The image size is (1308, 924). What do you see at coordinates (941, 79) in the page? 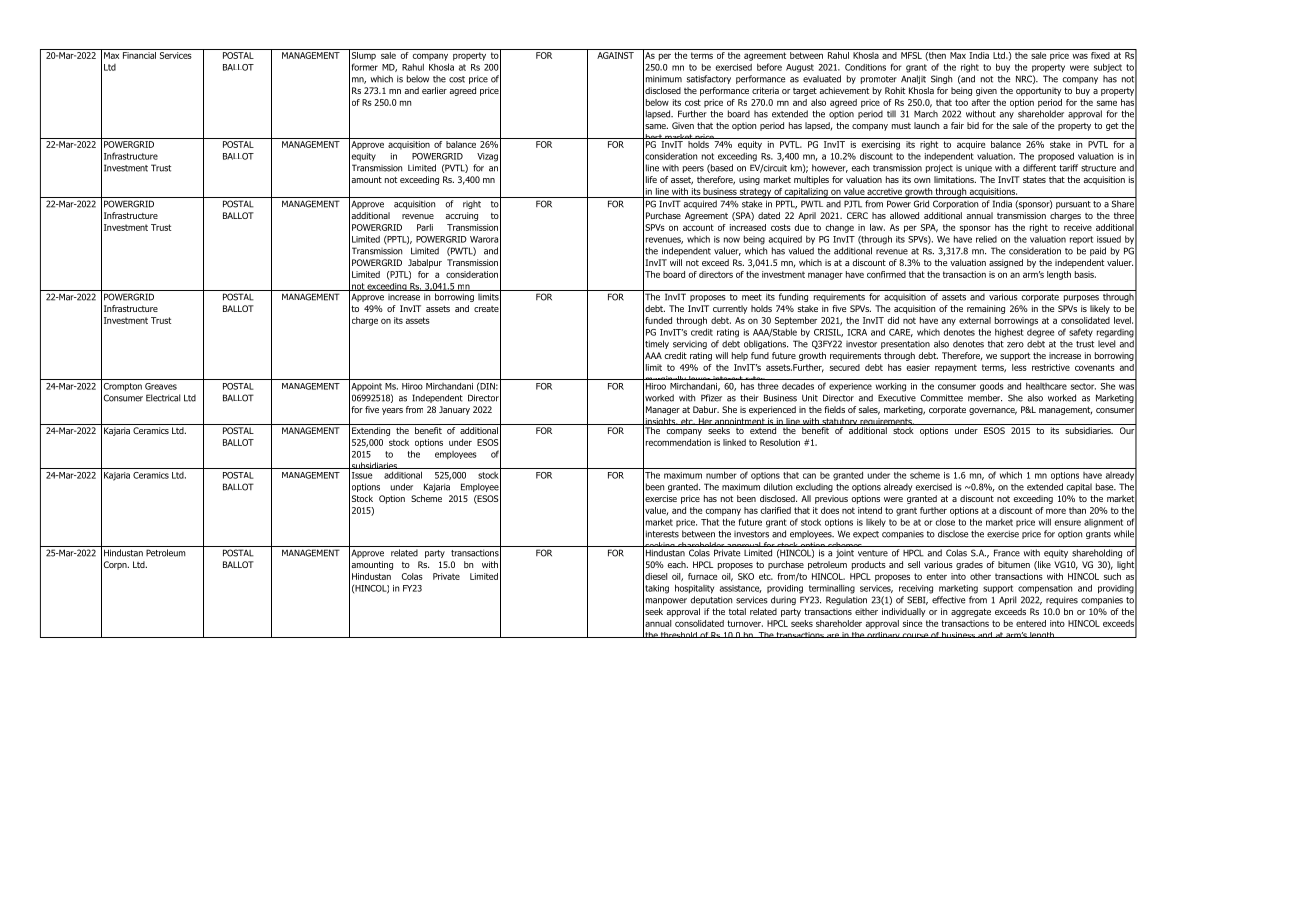
I see `Singh` at bounding box center [941, 79].
